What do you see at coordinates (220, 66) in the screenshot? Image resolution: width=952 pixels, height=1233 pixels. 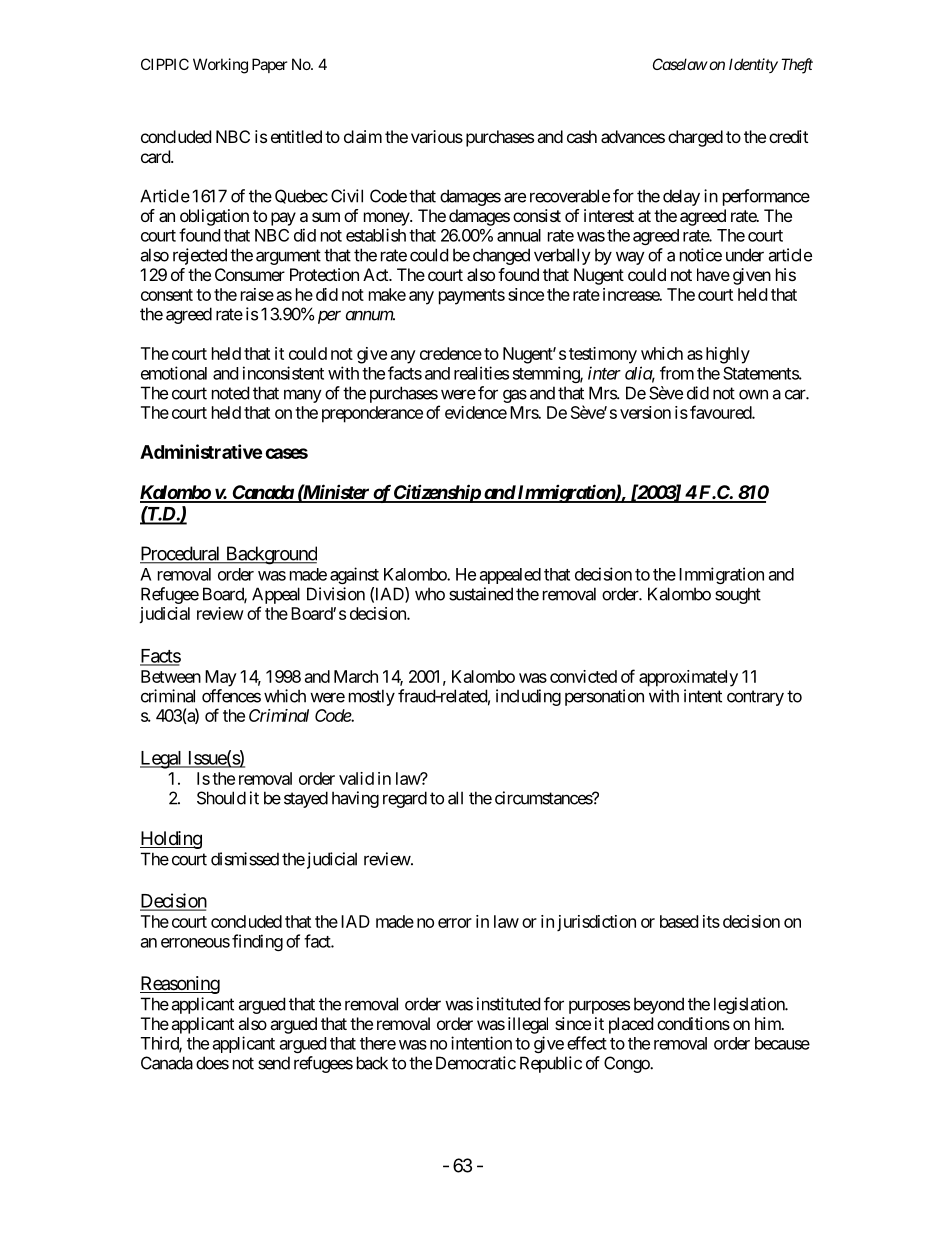 I see `Working` at bounding box center [220, 66].
